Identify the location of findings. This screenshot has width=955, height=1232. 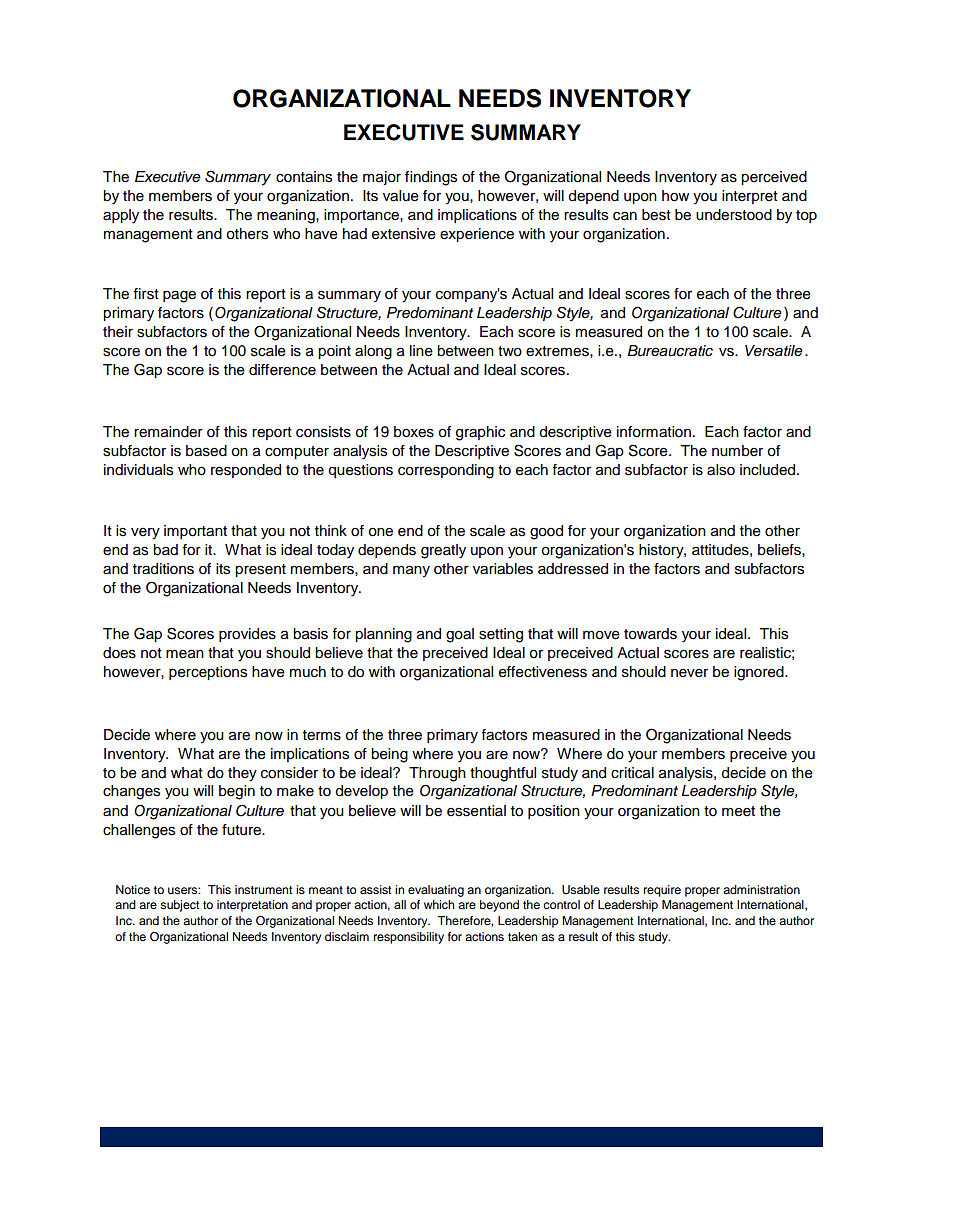
(431, 178).
